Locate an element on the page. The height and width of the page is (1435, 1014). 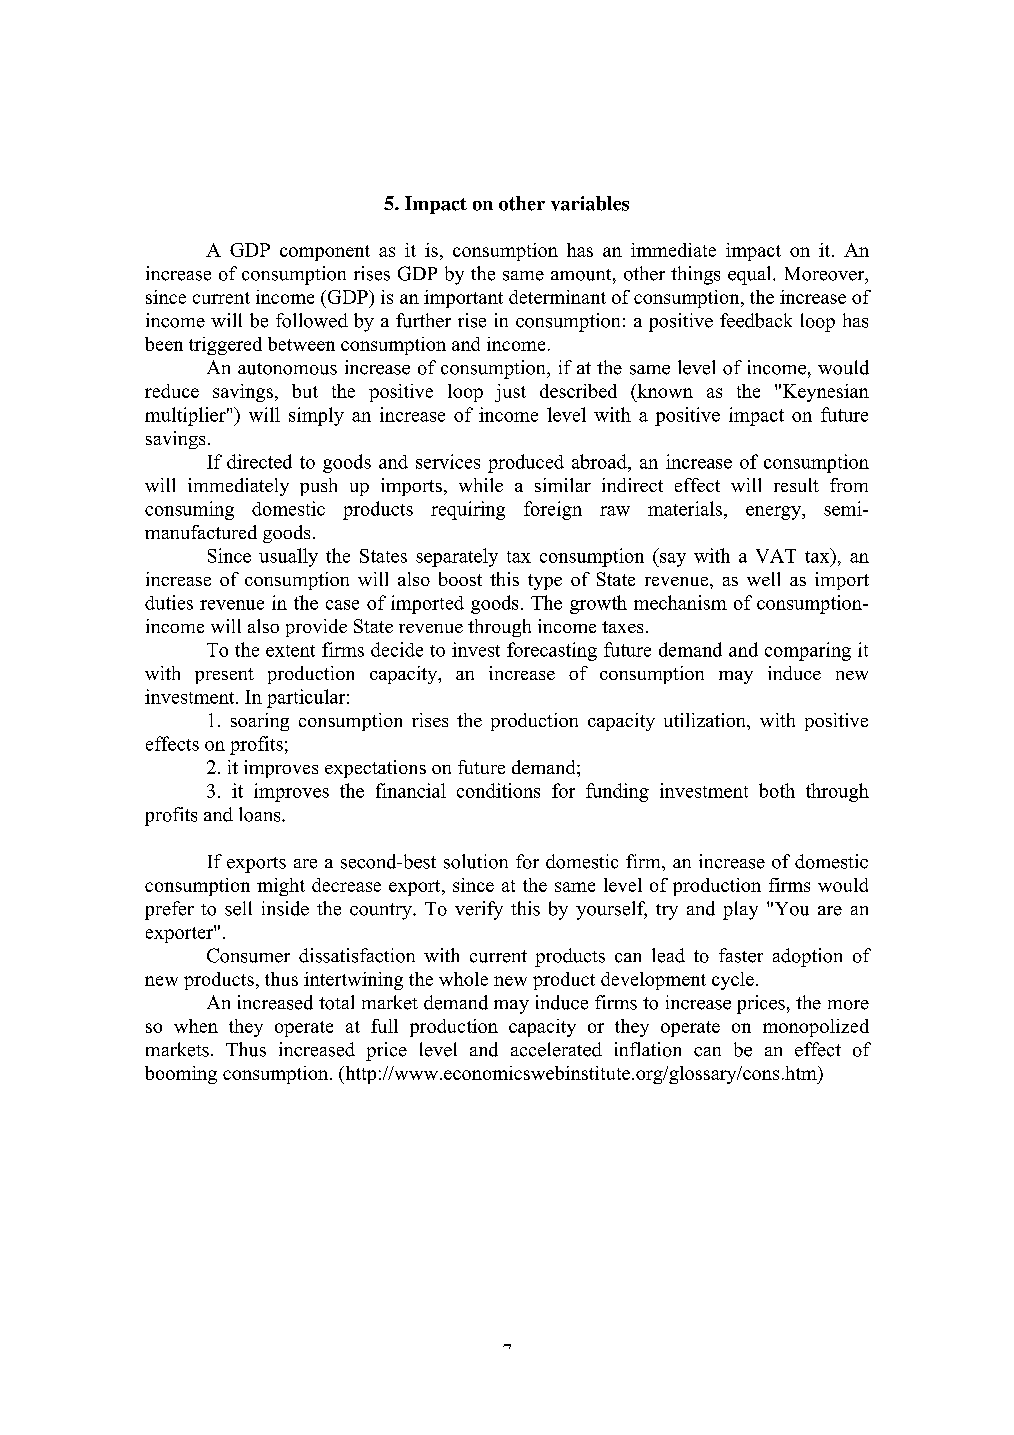
variables is located at coordinates (590, 203).
